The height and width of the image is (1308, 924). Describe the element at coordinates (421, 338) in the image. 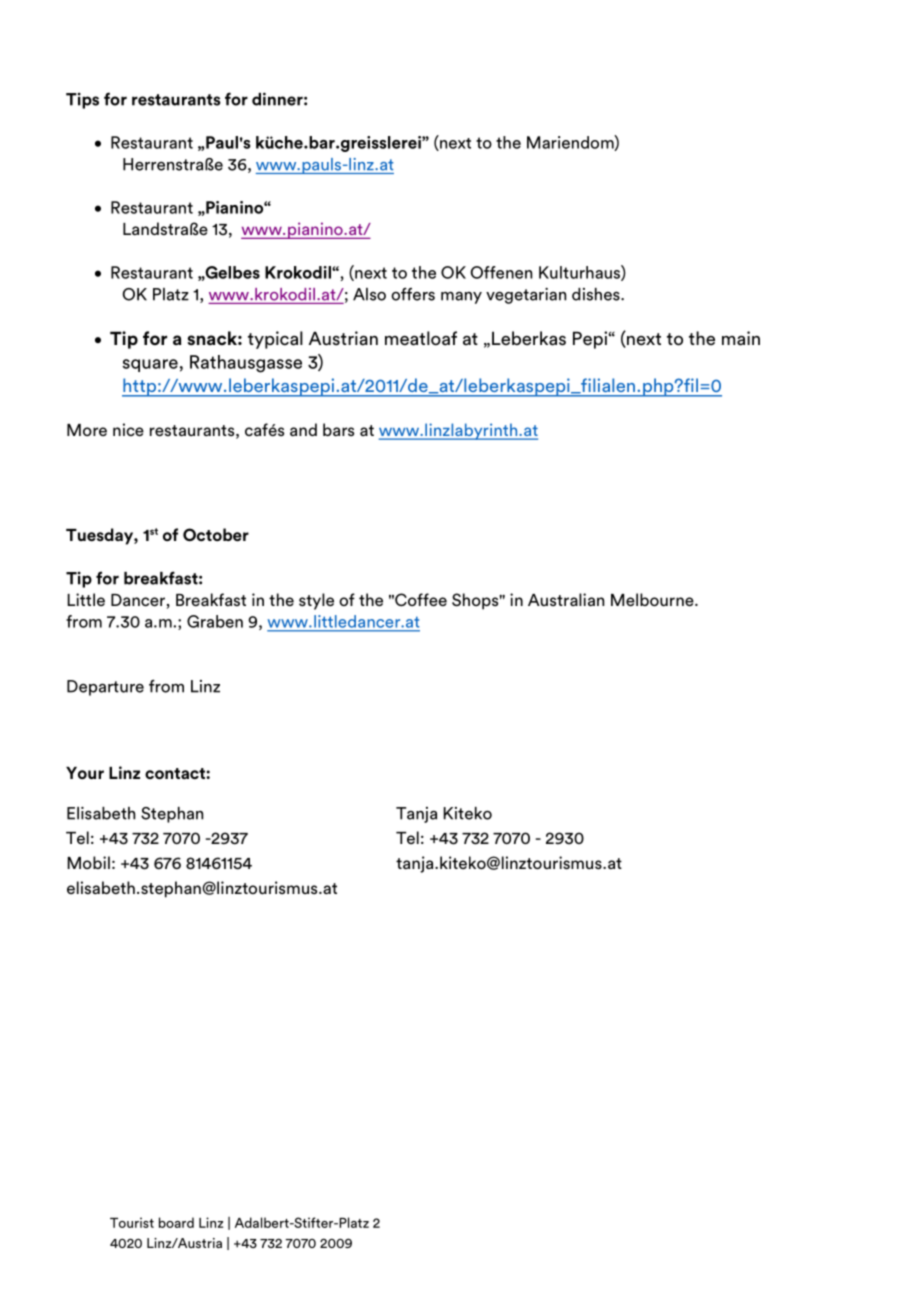

I see `meatloaf` at that location.
